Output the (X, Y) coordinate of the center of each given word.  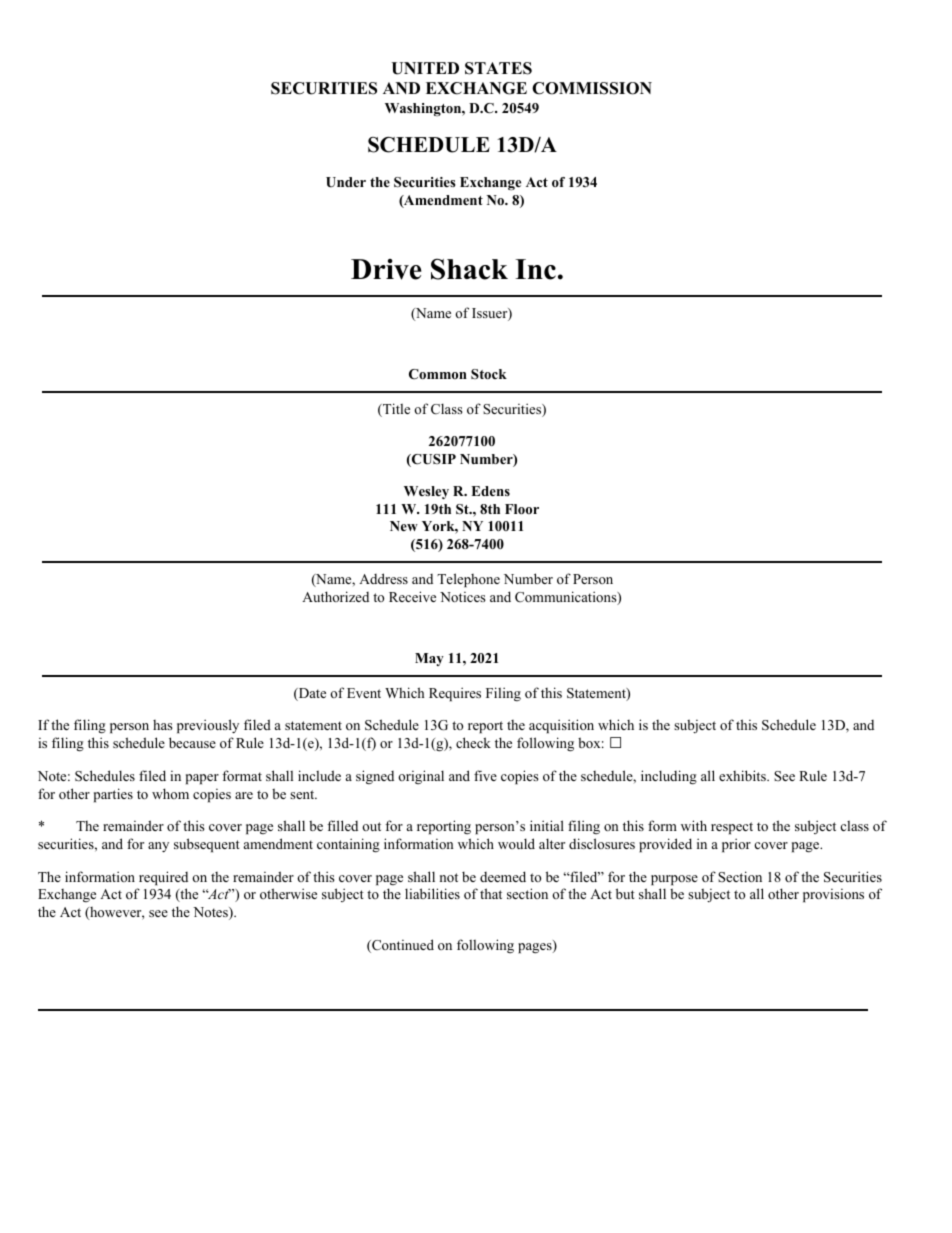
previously (208, 726)
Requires (455, 694)
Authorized (335, 596)
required (163, 878)
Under (346, 182)
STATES (498, 68)
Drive (386, 269)
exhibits (743, 775)
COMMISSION (592, 88)
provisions (833, 895)
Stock (489, 374)
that (491, 893)
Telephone (468, 580)
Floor (522, 509)
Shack (469, 269)
